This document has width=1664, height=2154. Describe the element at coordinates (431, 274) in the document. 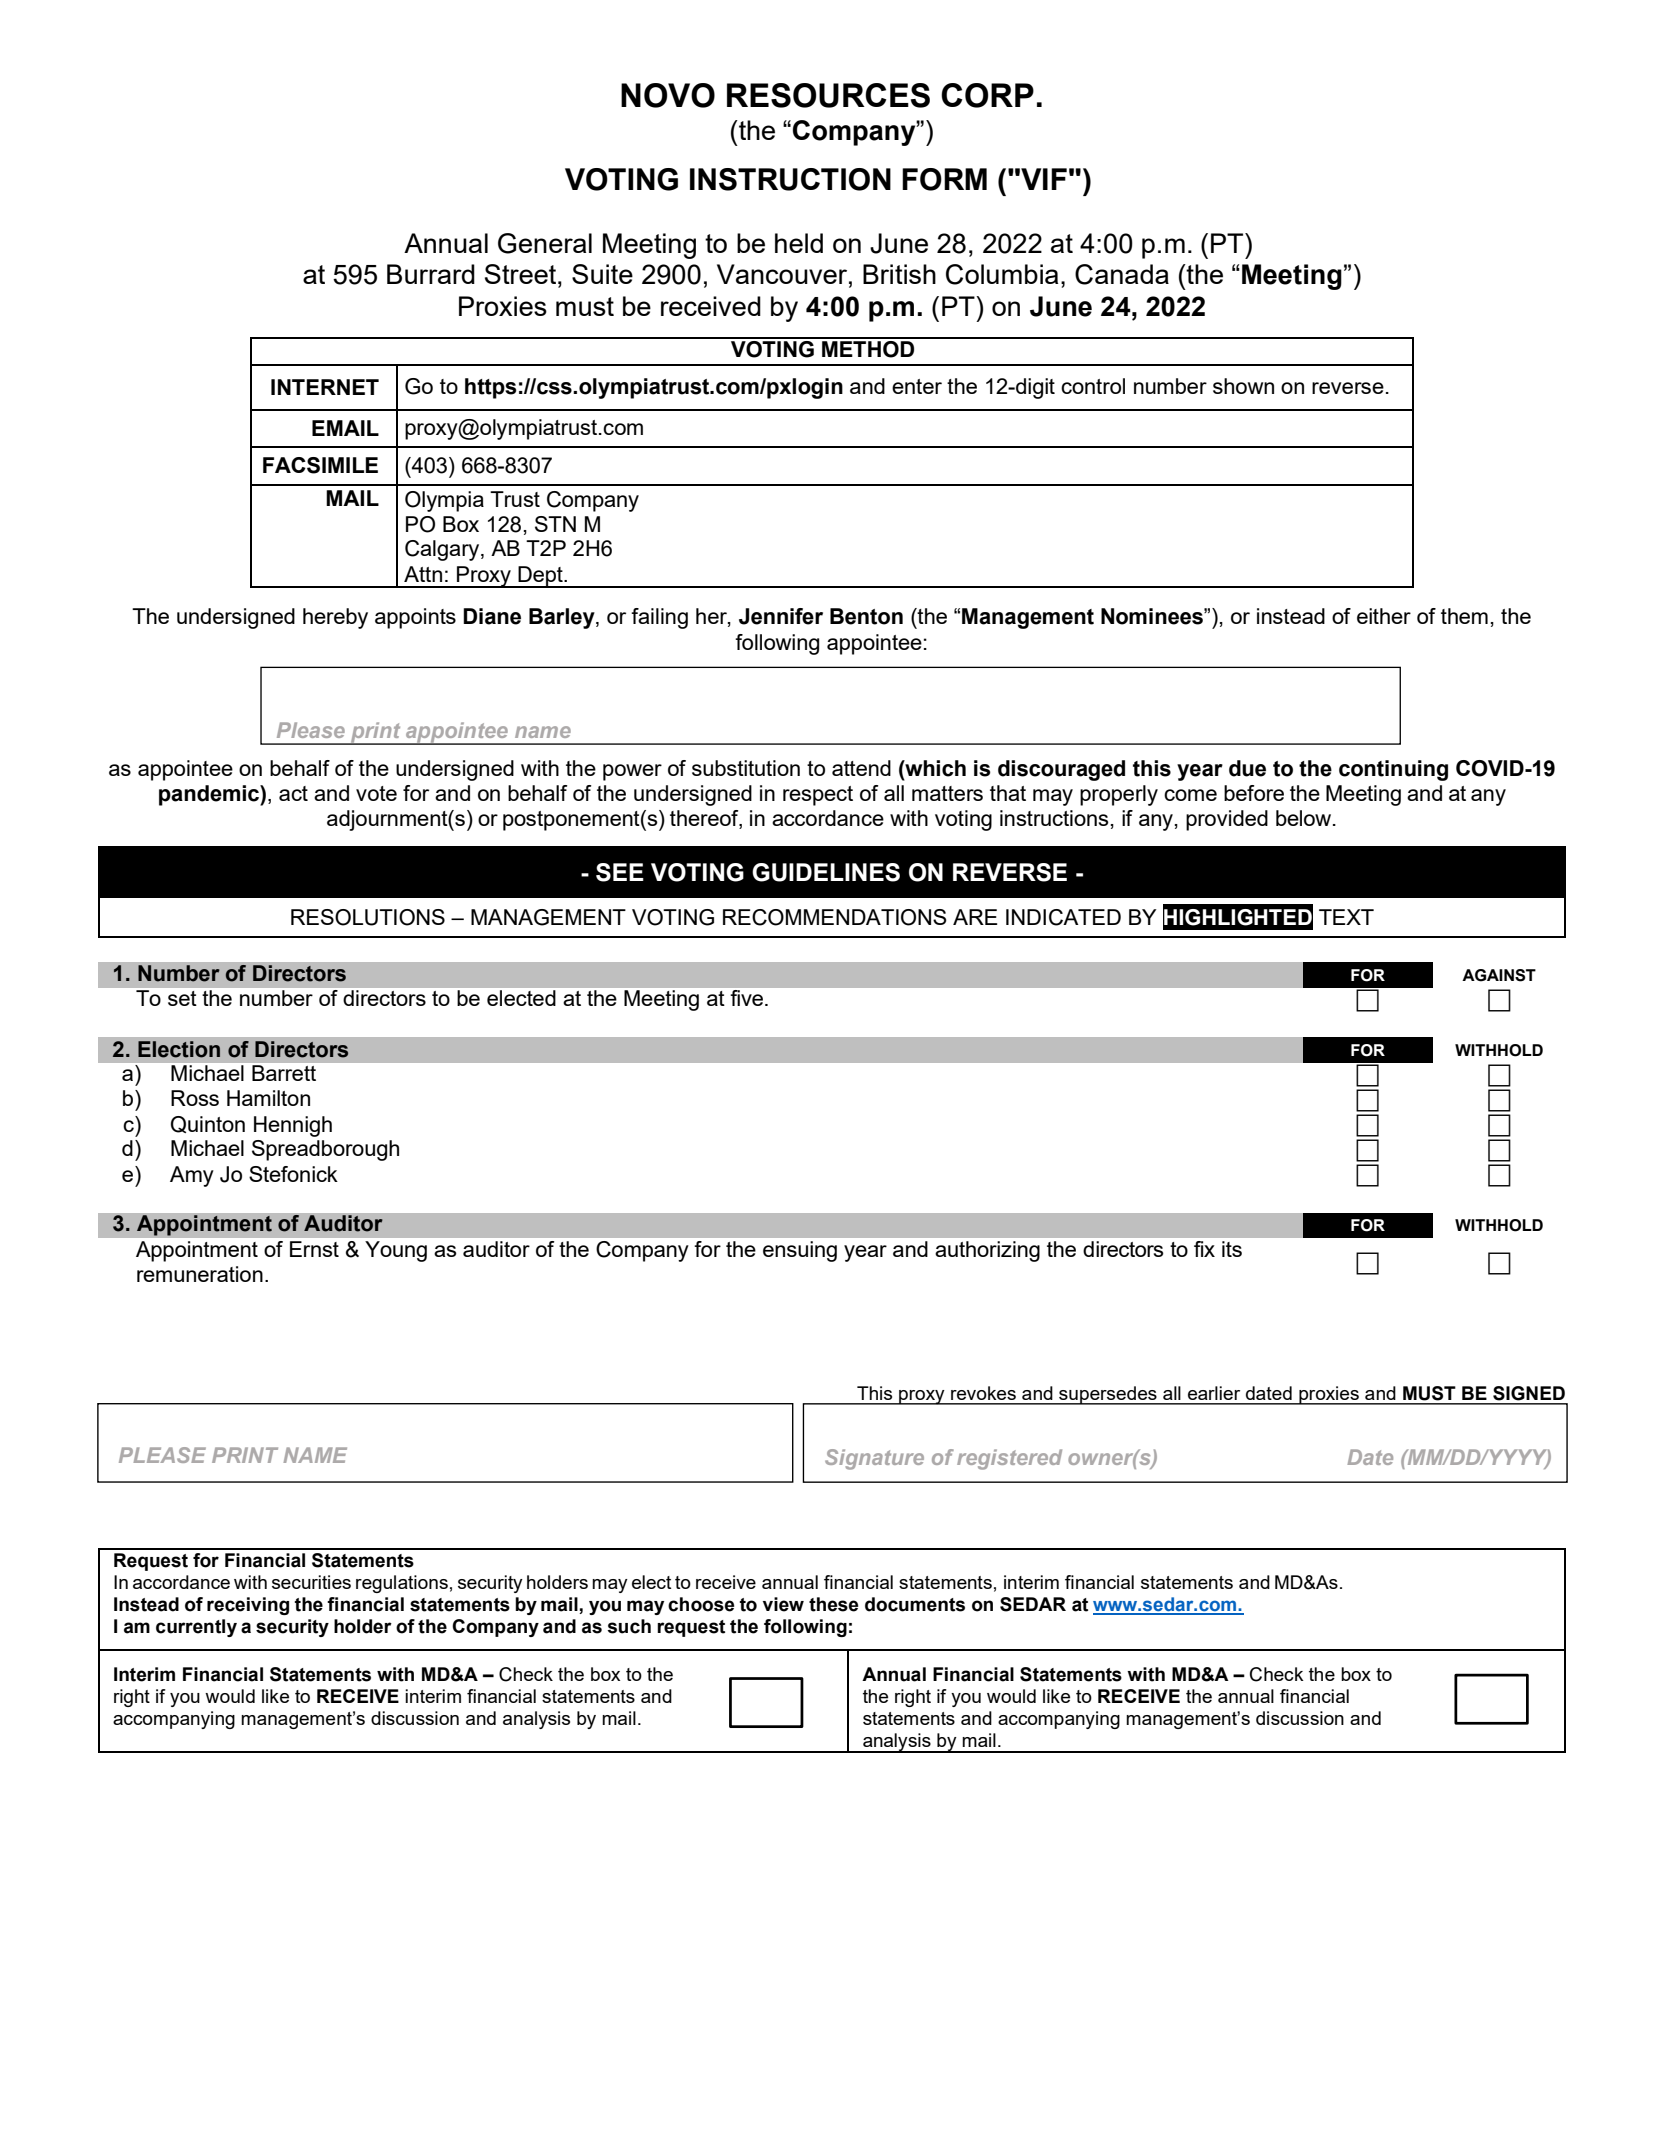

I see `Burrard` at that location.
